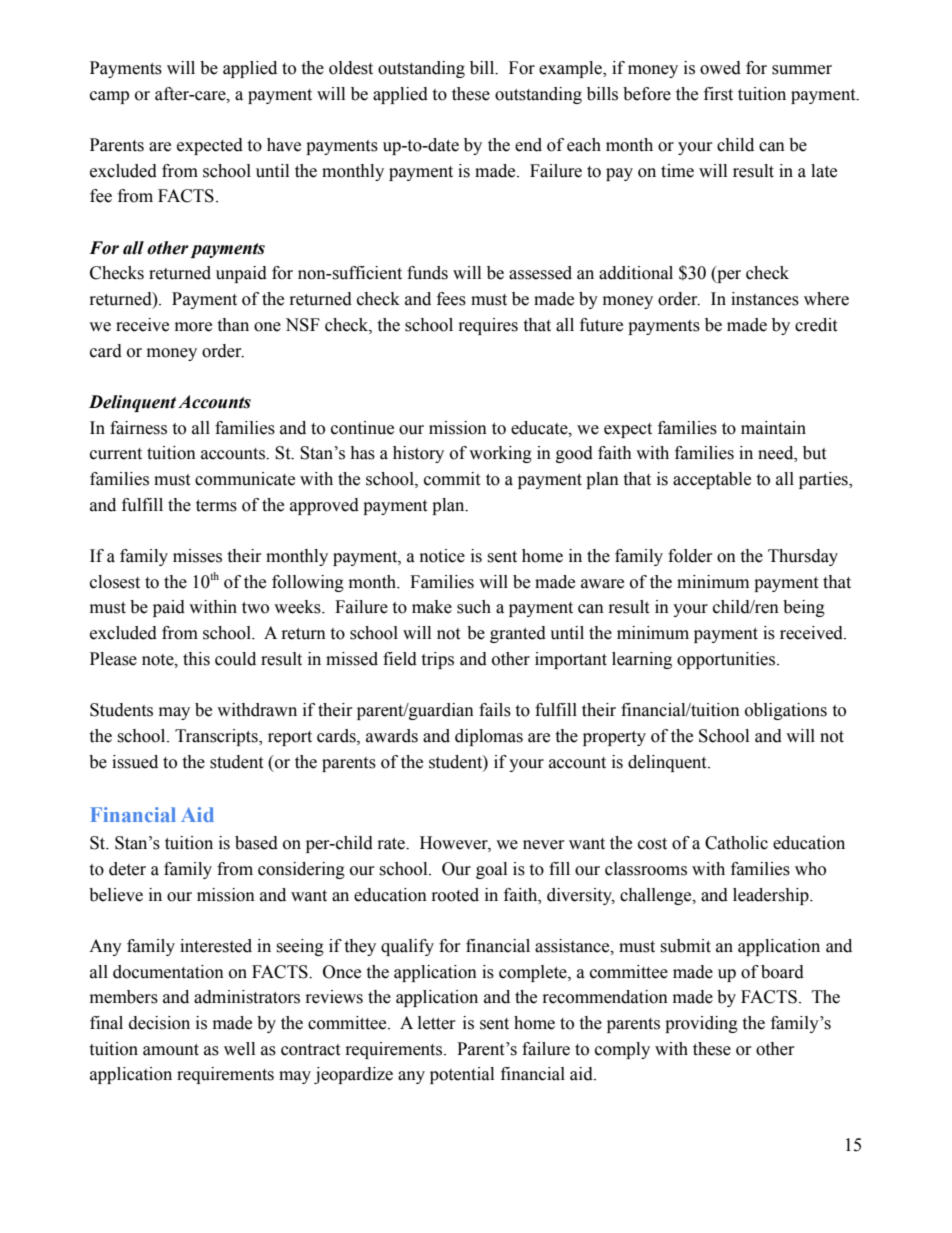 The image size is (952, 1233). What do you see at coordinates (193, 327) in the screenshot?
I see `more` at bounding box center [193, 327].
